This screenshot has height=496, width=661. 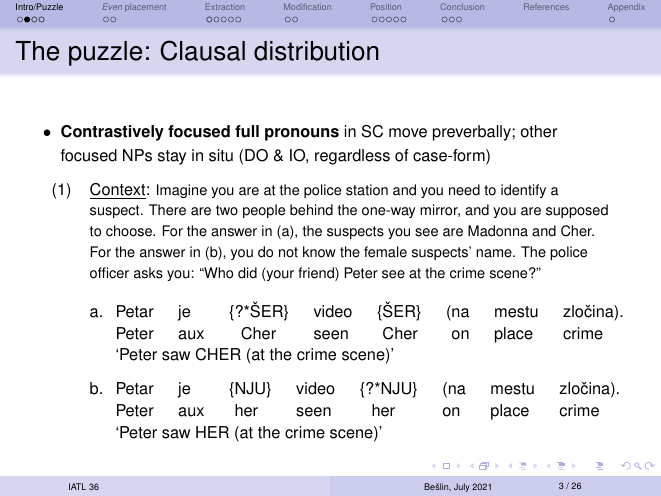 What do you see at coordinates (109, 273) in the screenshot?
I see `officer` at bounding box center [109, 273].
